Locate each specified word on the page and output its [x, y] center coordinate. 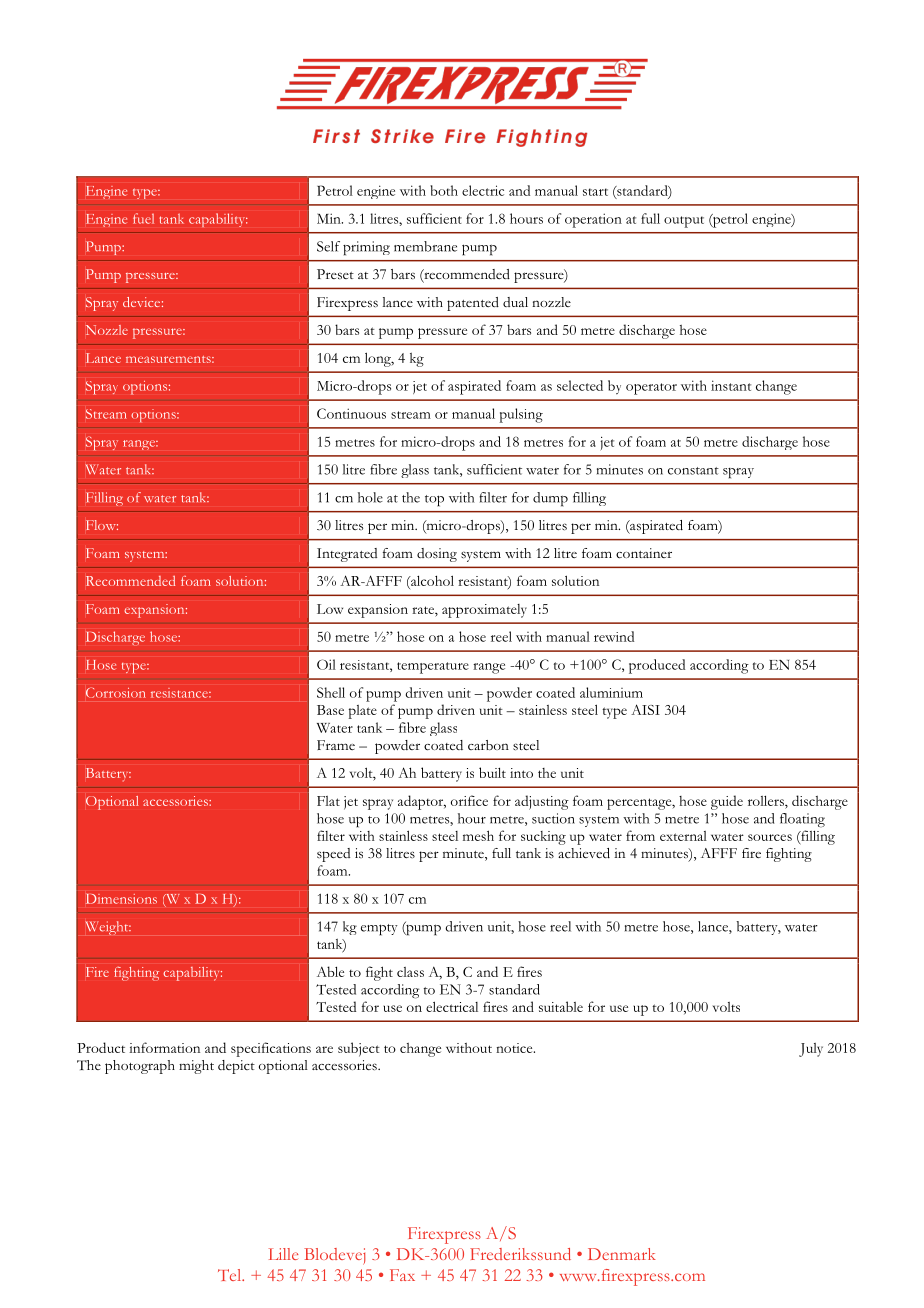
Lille [283, 1254]
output [684, 222]
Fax [402, 1275]
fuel [143, 218]
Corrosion [115, 693]
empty [379, 930]
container [644, 553]
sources [770, 837]
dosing [437, 555]
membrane [425, 246]
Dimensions [121, 899]
